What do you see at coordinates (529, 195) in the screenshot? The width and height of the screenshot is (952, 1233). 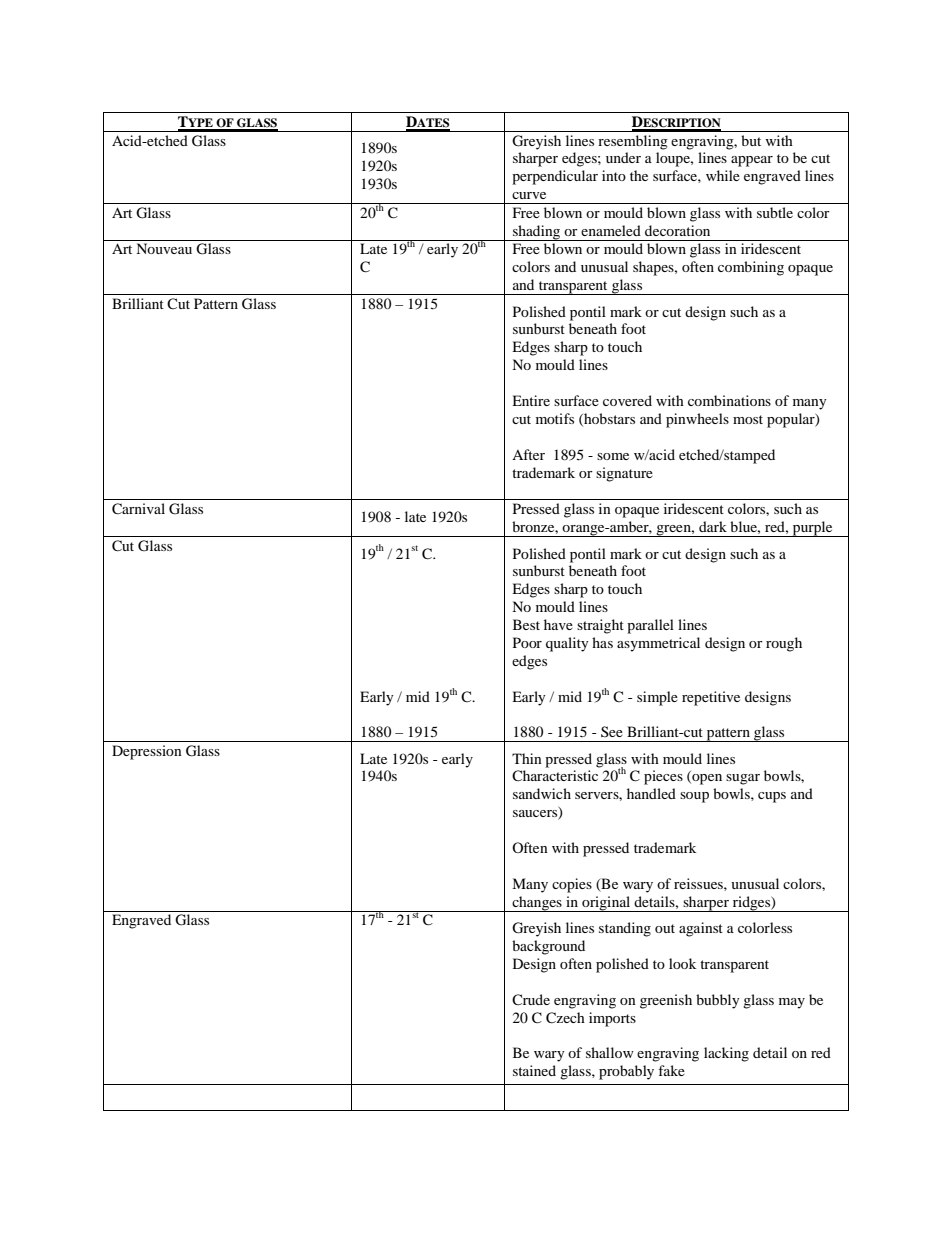 I see `curve` at bounding box center [529, 195].
